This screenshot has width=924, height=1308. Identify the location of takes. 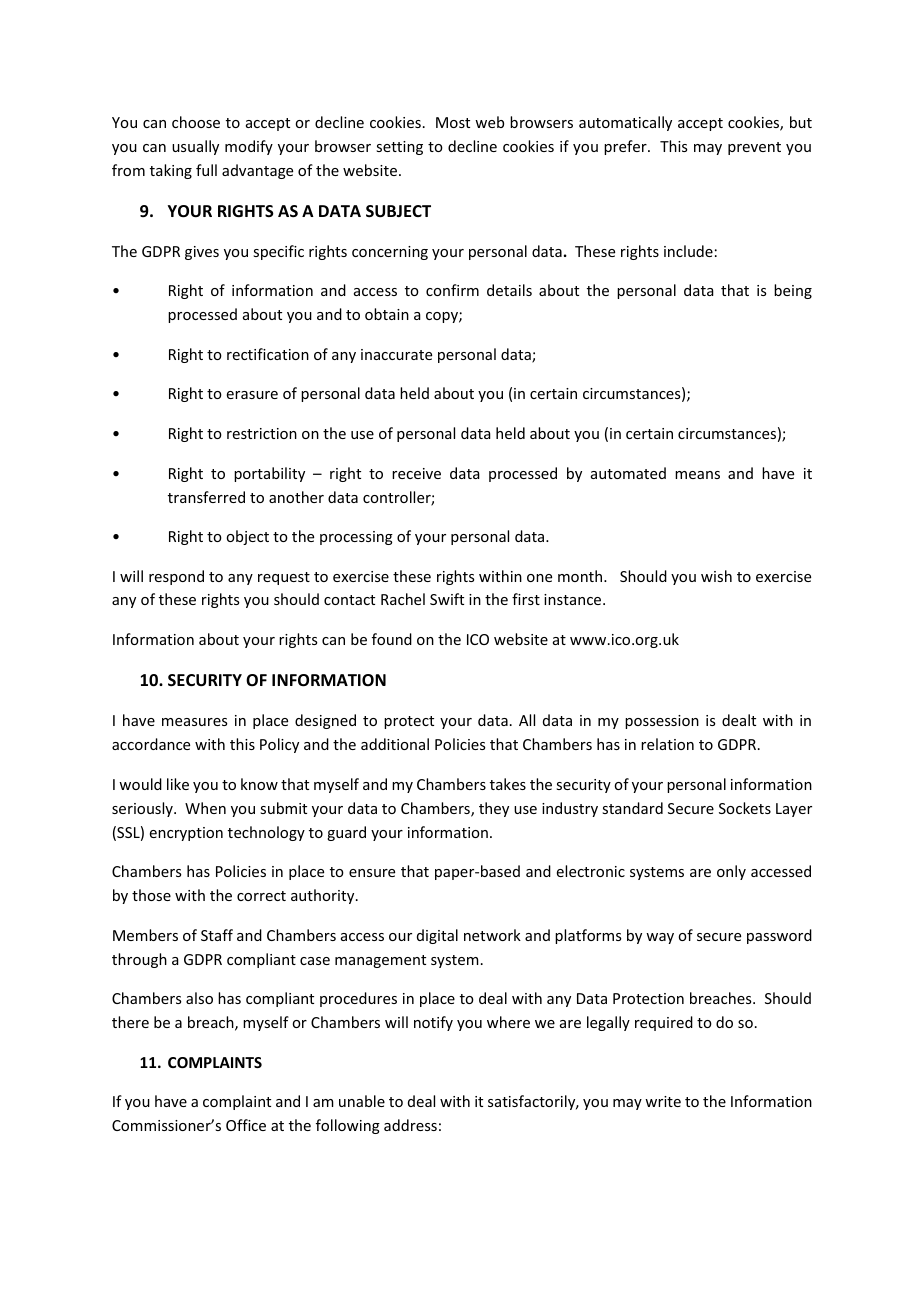
(508, 784).
